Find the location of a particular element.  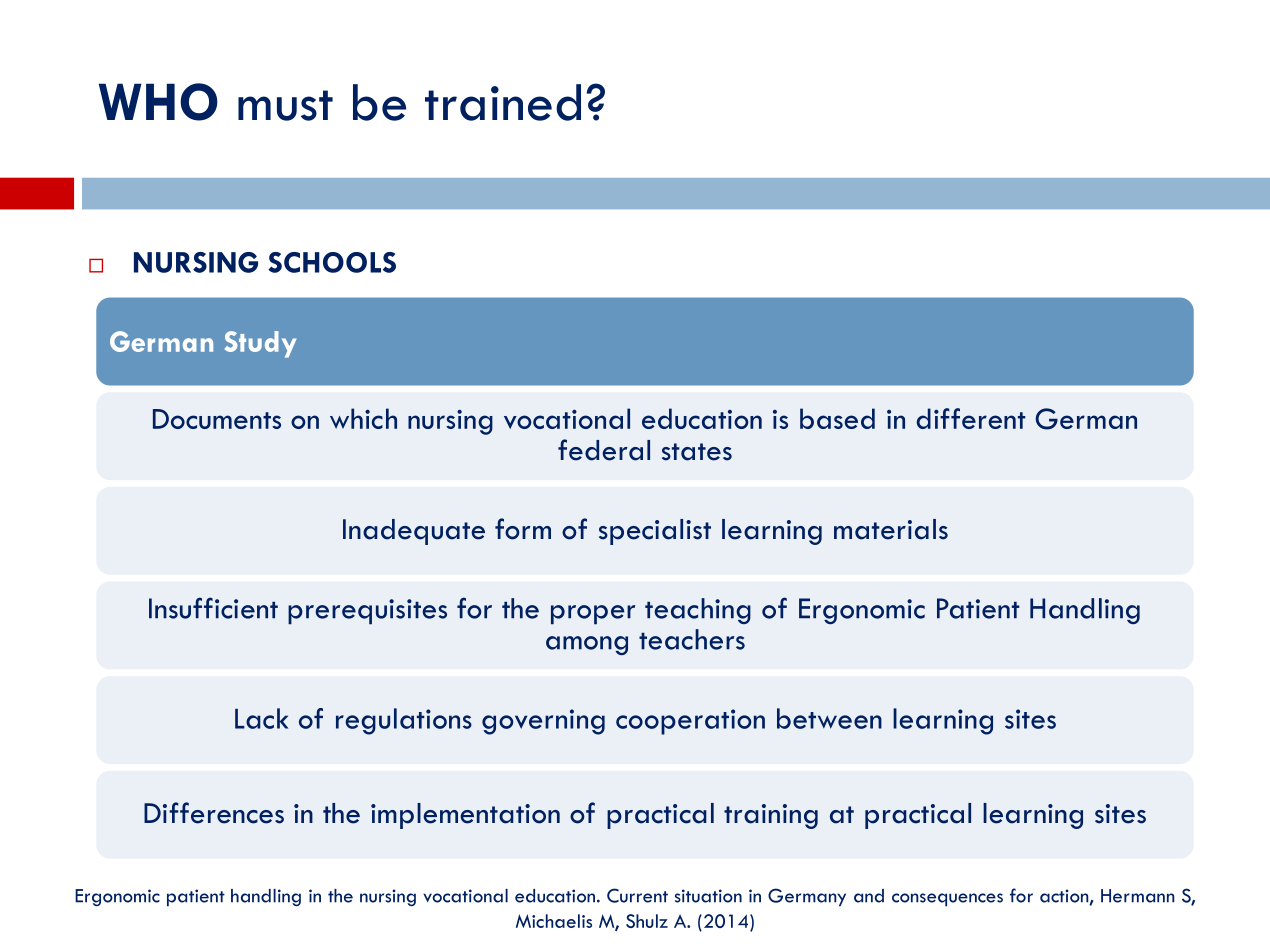

Insufficient is located at coordinates (213, 608).
